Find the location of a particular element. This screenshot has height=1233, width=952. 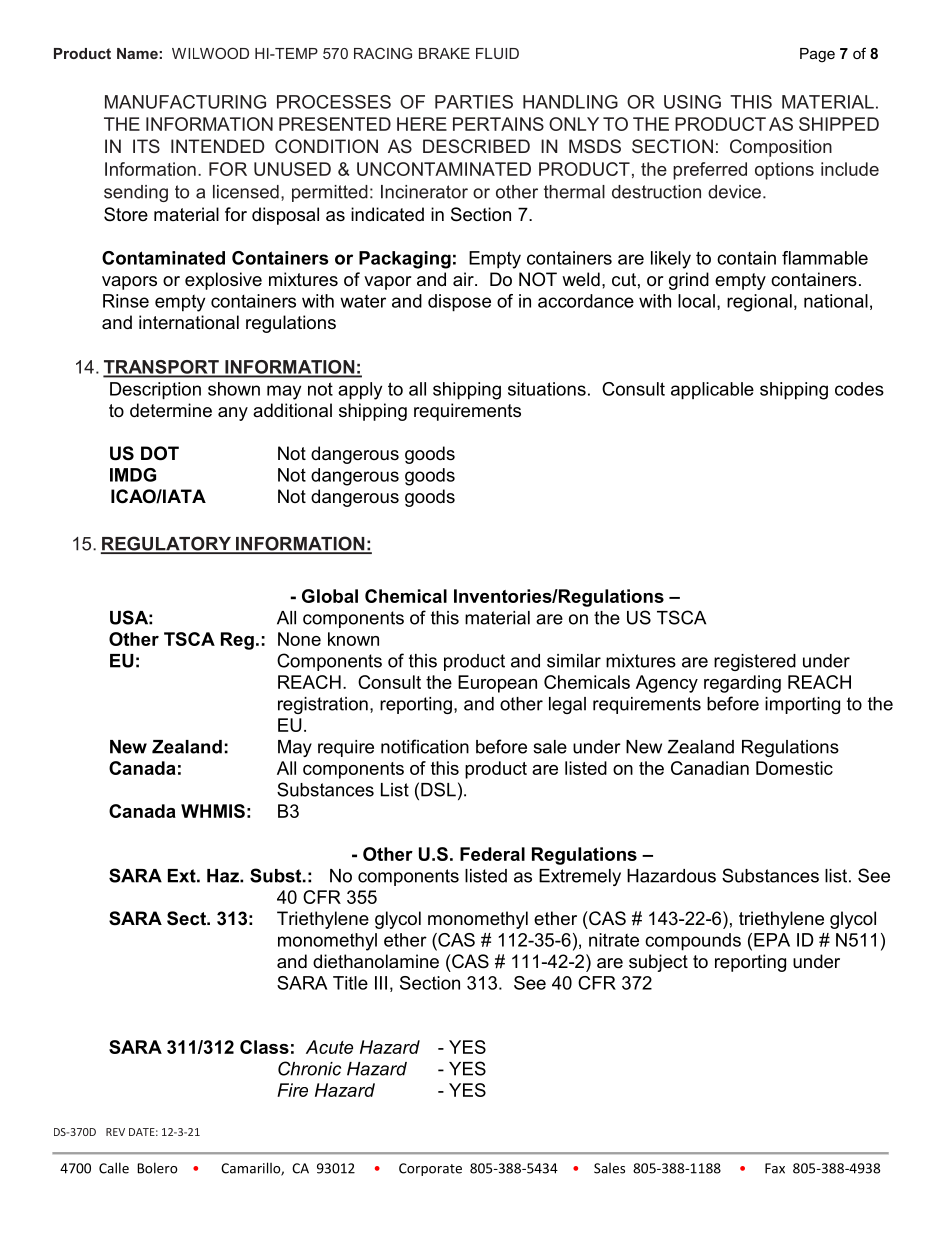

MANUFACTURING is located at coordinates (185, 102).
